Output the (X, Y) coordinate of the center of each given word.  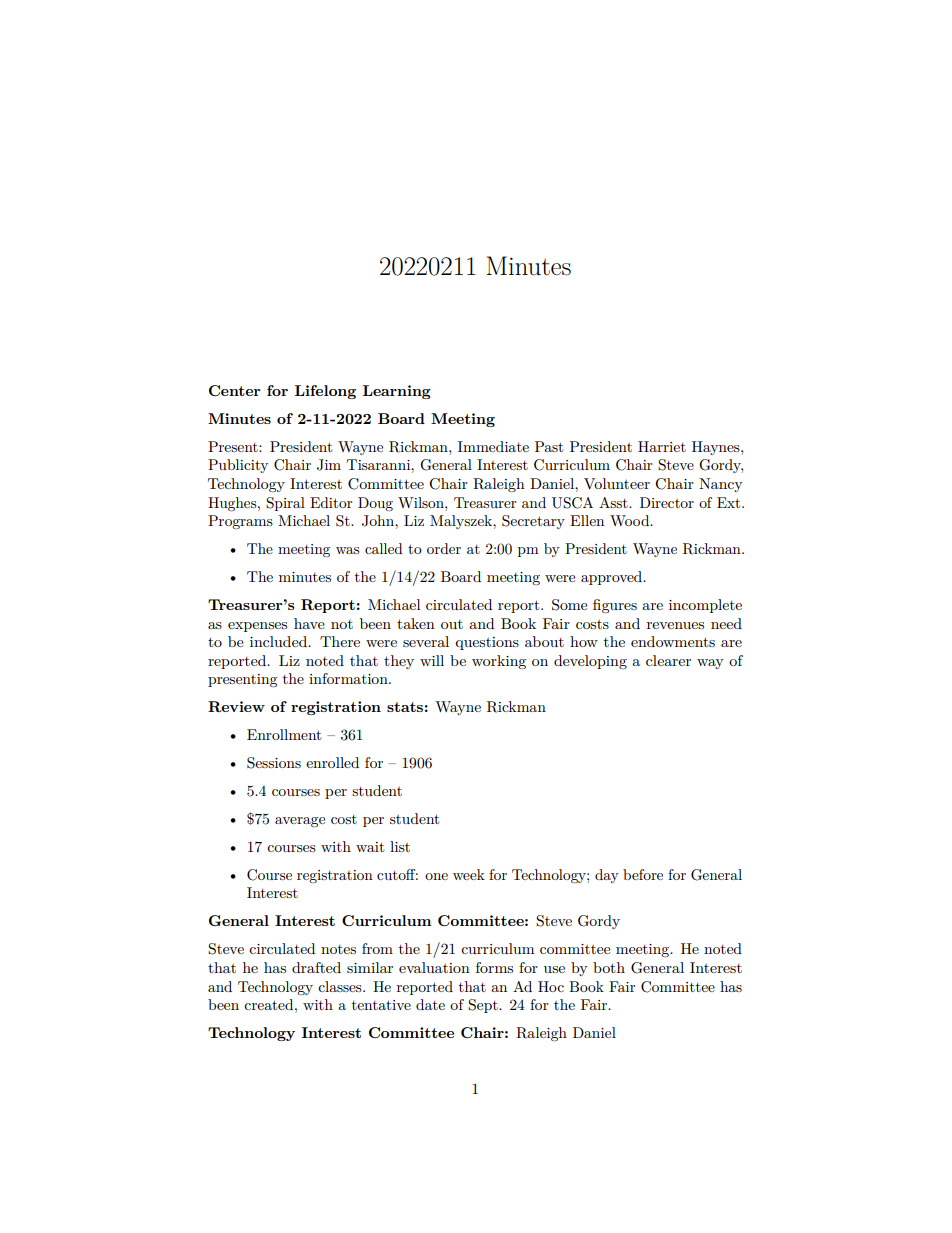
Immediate (493, 446)
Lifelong (325, 392)
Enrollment (284, 734)
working (499, 662)
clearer (668, 660)
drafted (316, 967)
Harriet (662, 446)
